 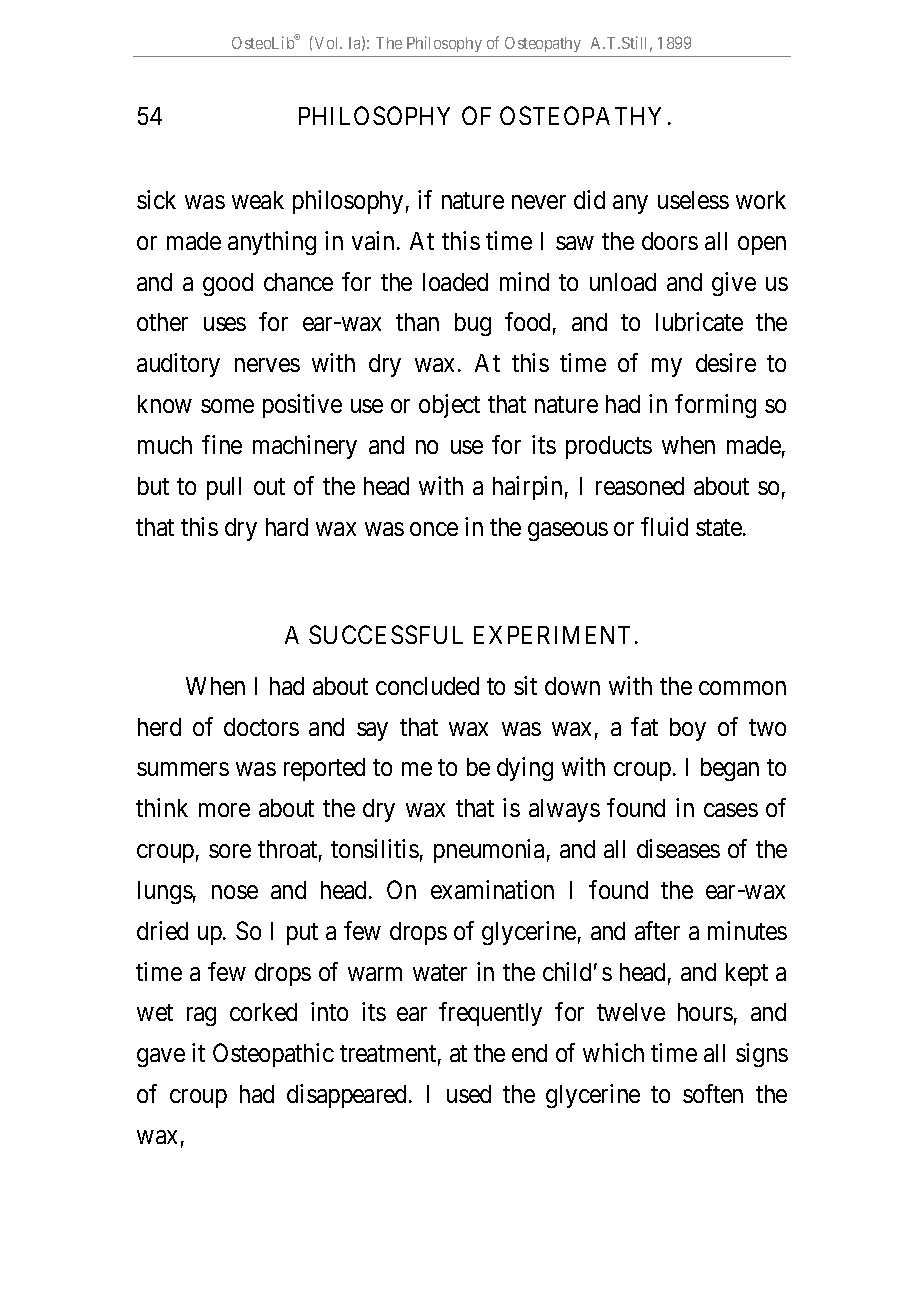 I want to click on never, so click(x=539, y=202).
